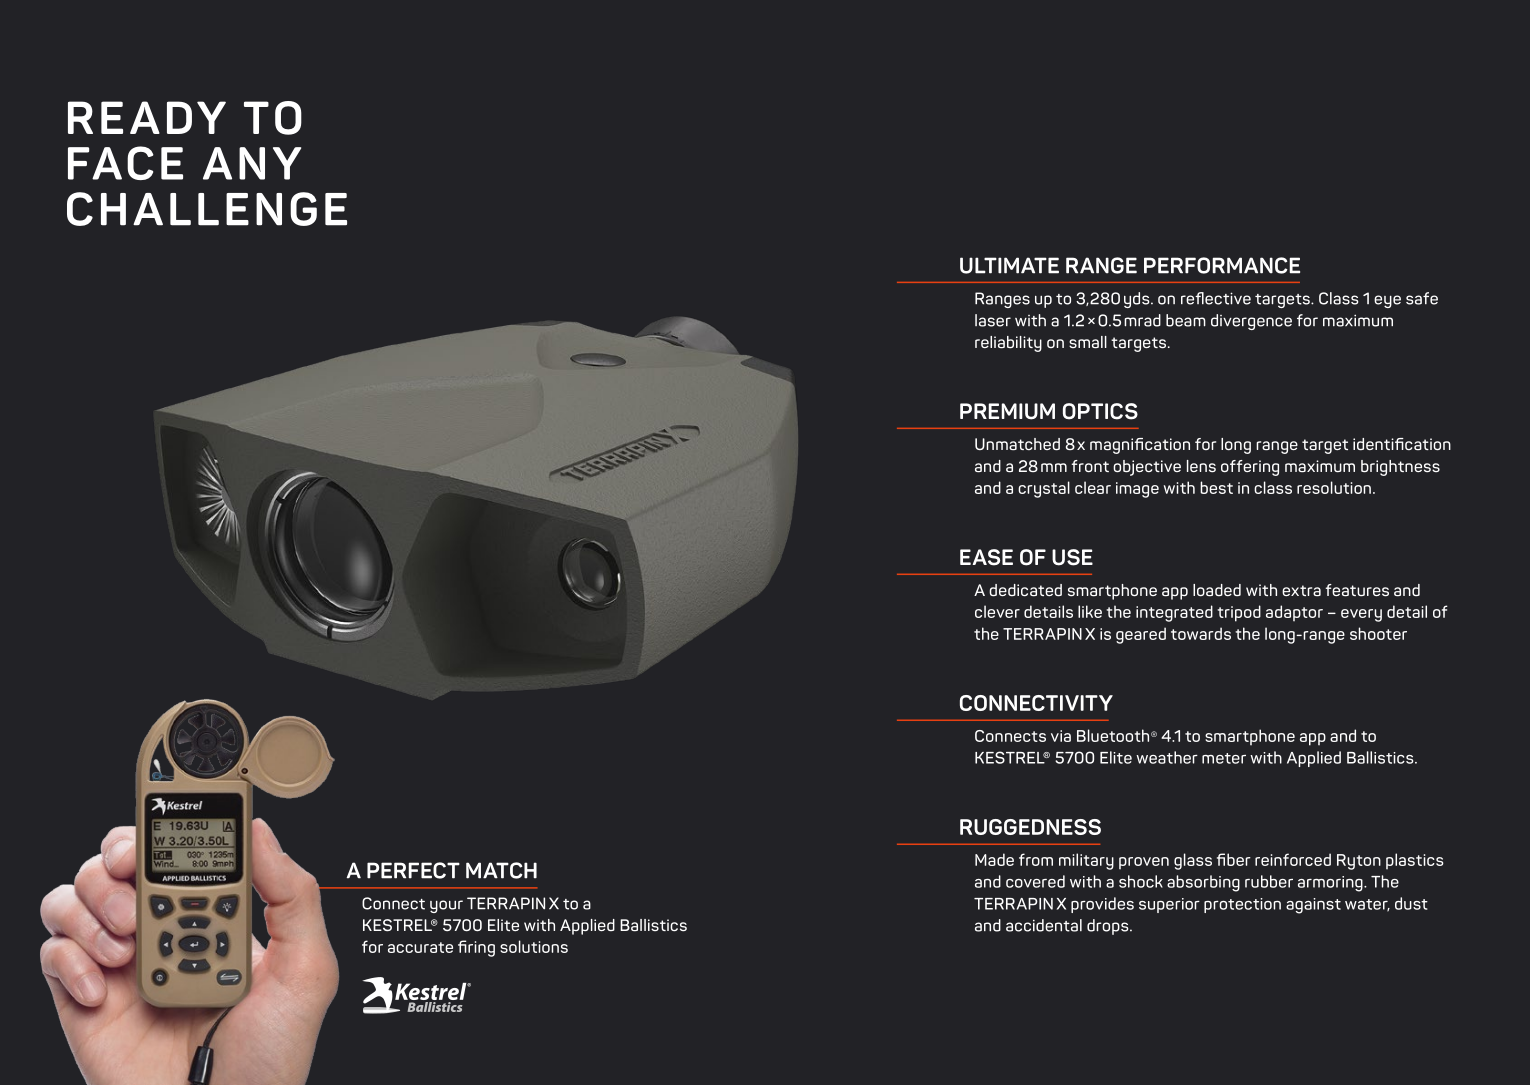 This document has width=1530, height=1085. What do you see at coordinates (413, 870) in the document?
I see `PERFECT` at bounding box center [413, 870].
